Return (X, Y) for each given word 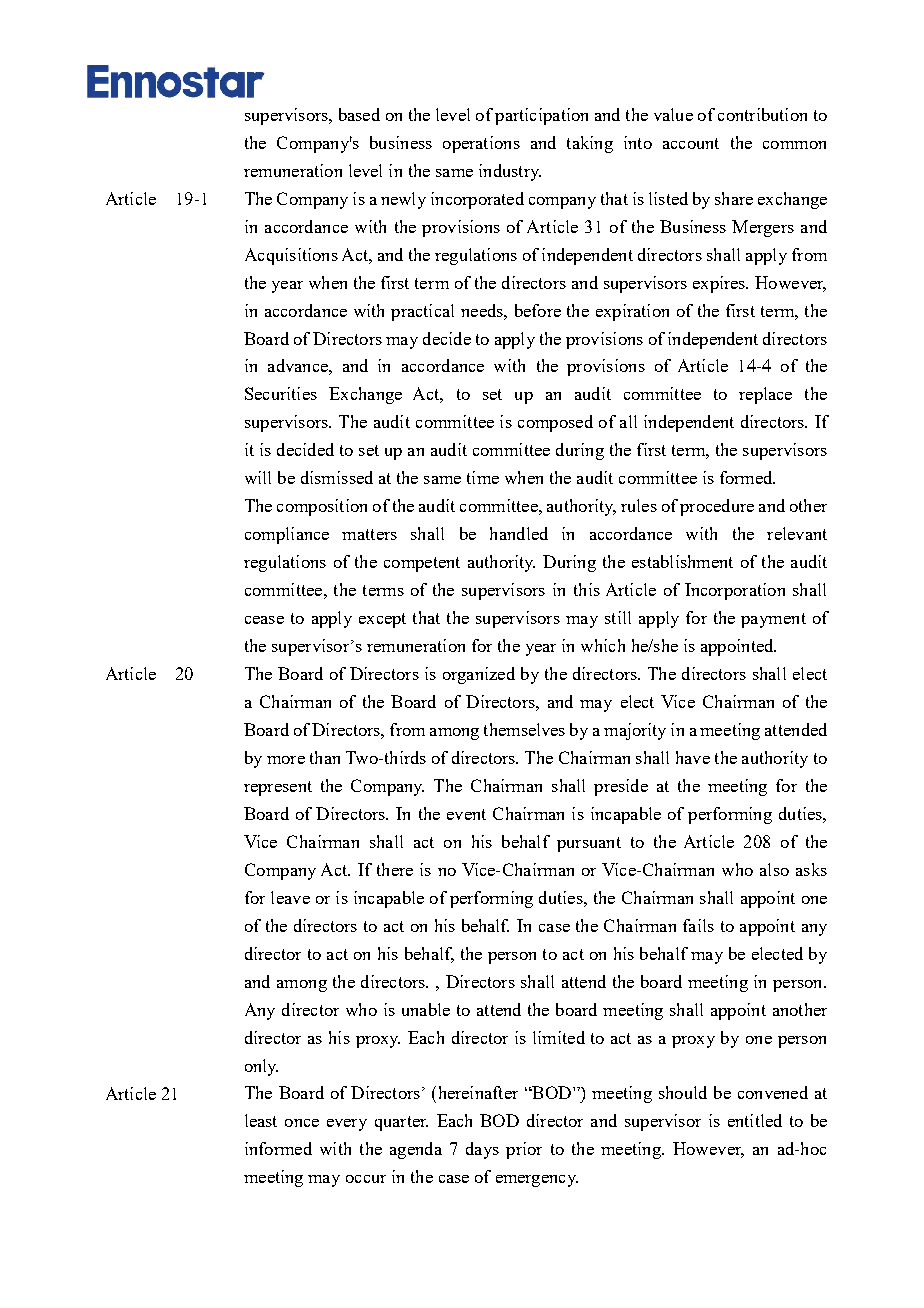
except (382, 620)
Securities (281, 393)
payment (773, 620)
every (347, 1125)
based (359, 114)
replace (765, 395)
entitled (755, 1120)
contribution (762, 114)
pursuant (589, 844)
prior (524, 1150)
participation (541, 116)
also (774, 869)
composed (555, 423)
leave (290, 897)
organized (479, 675)
